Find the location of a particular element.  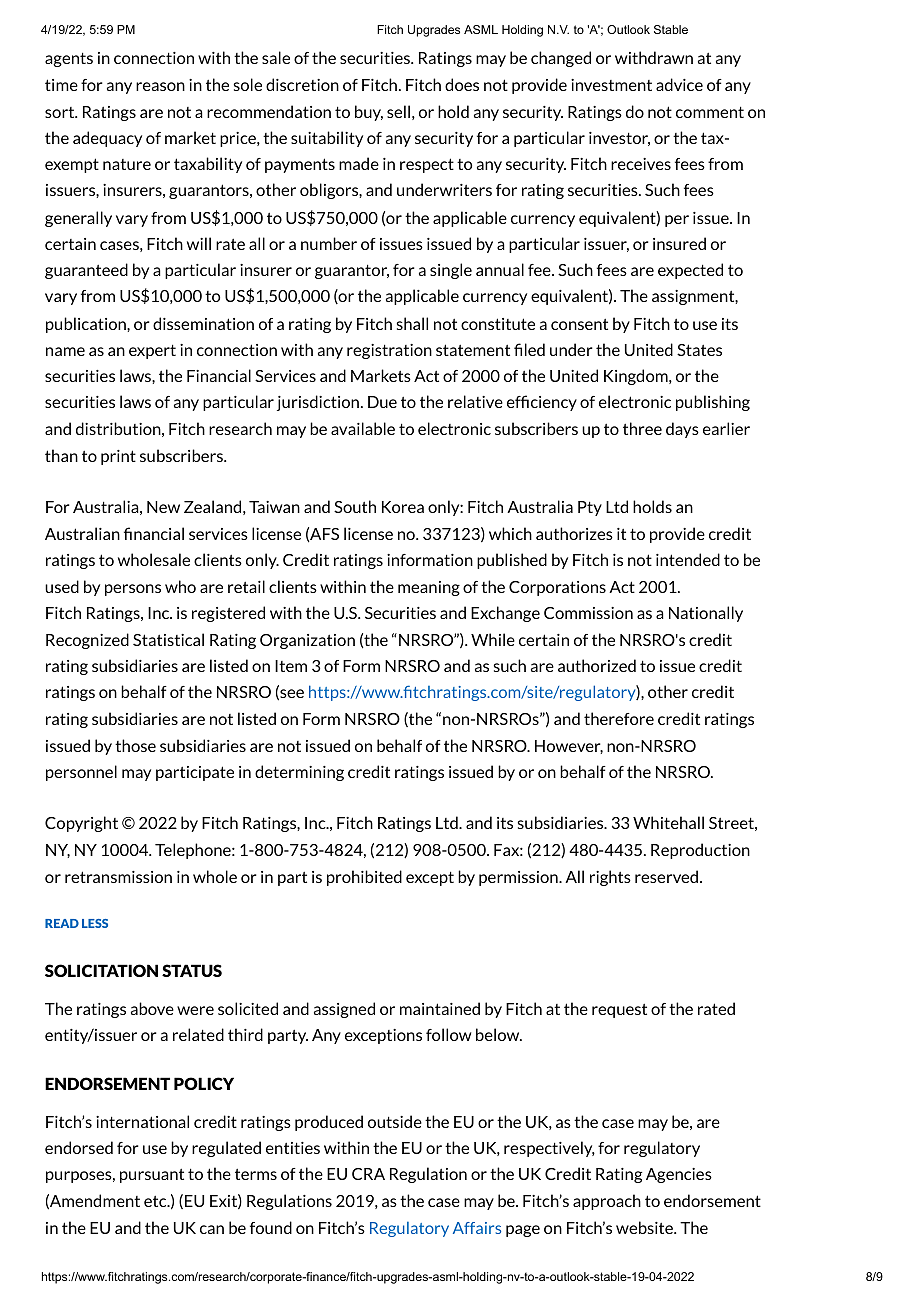

buy is located at coordinates (369, 113).
